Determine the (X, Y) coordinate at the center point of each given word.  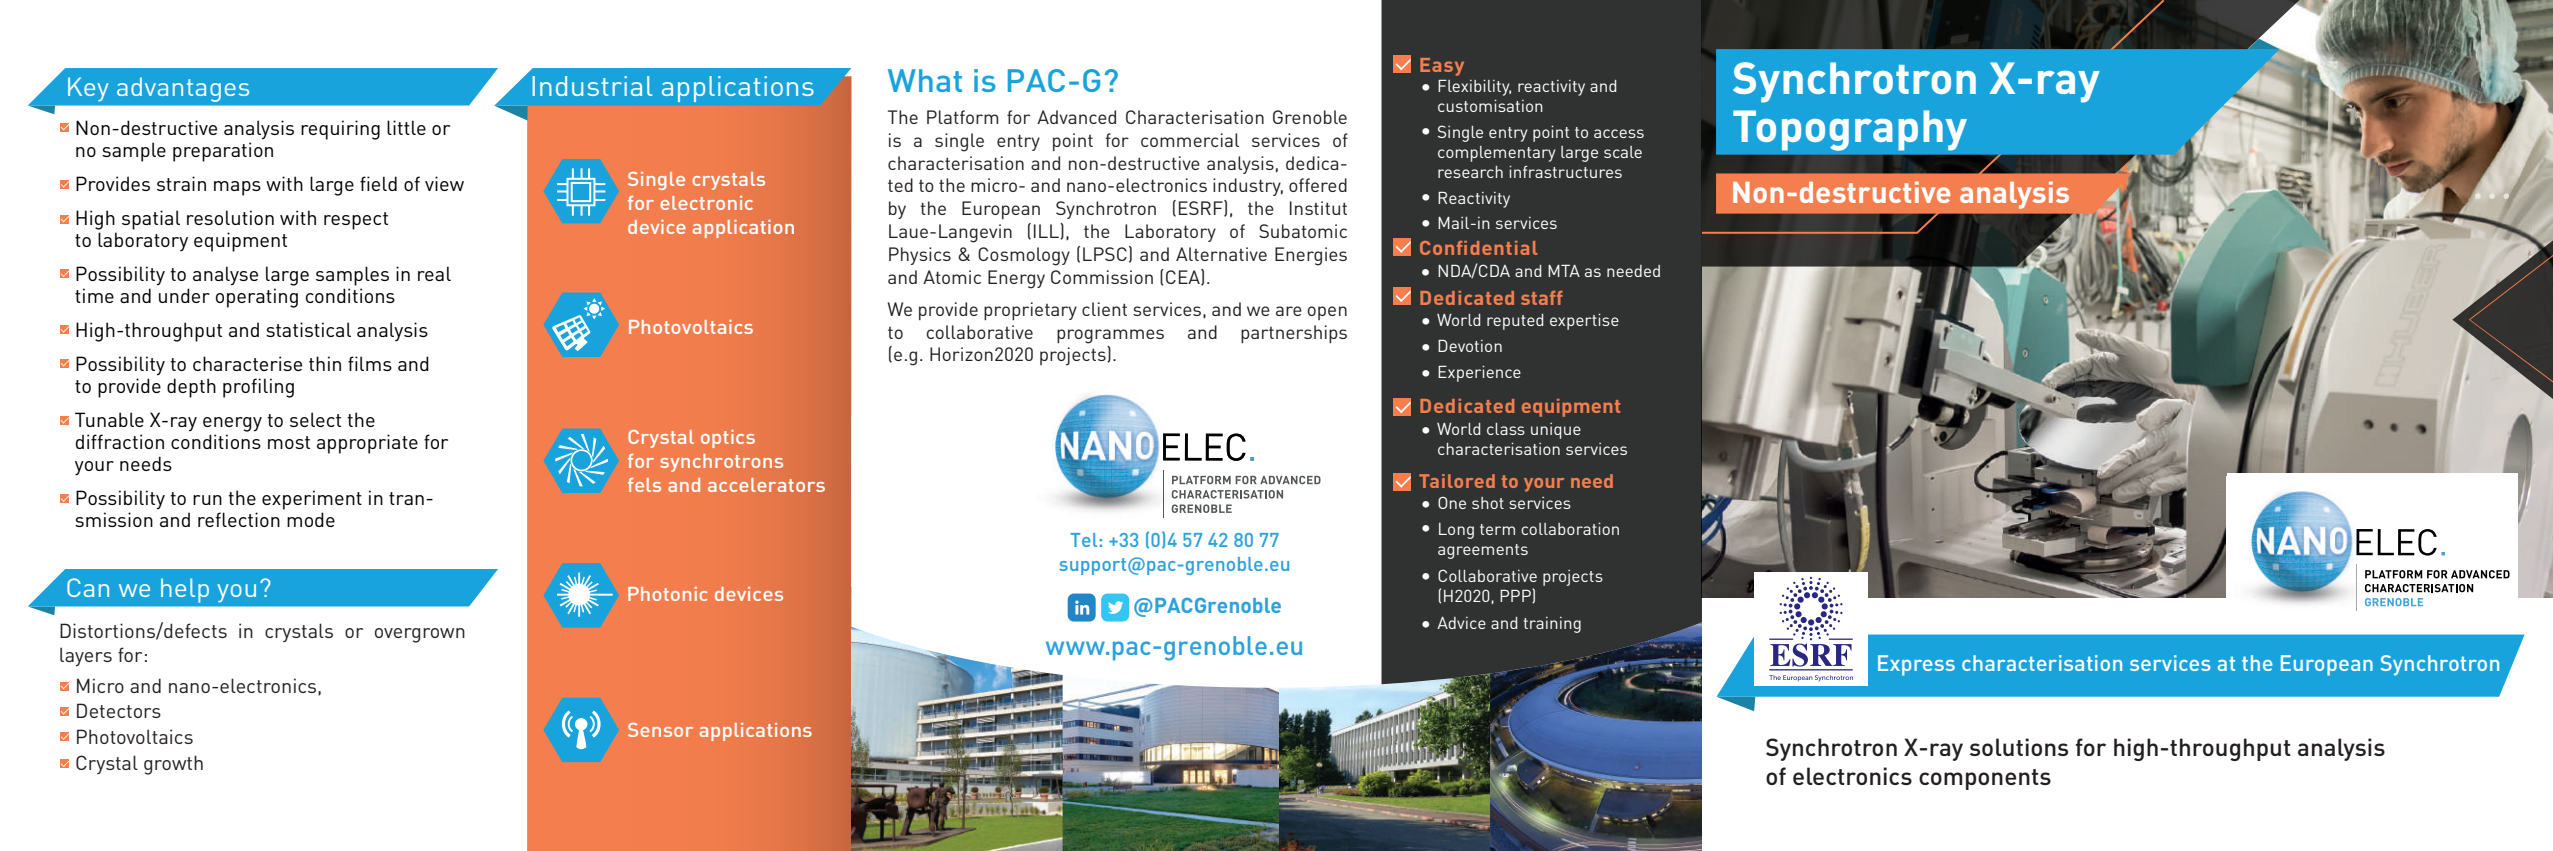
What (925, 80)
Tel (1083, 540)
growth (173, 765)
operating (257, 298)
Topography (1850, 130)
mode (311, 519)
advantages (183, 90)
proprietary (1030, 311)
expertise (1584, 322)
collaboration (1570, 529)
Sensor (660, 730)
